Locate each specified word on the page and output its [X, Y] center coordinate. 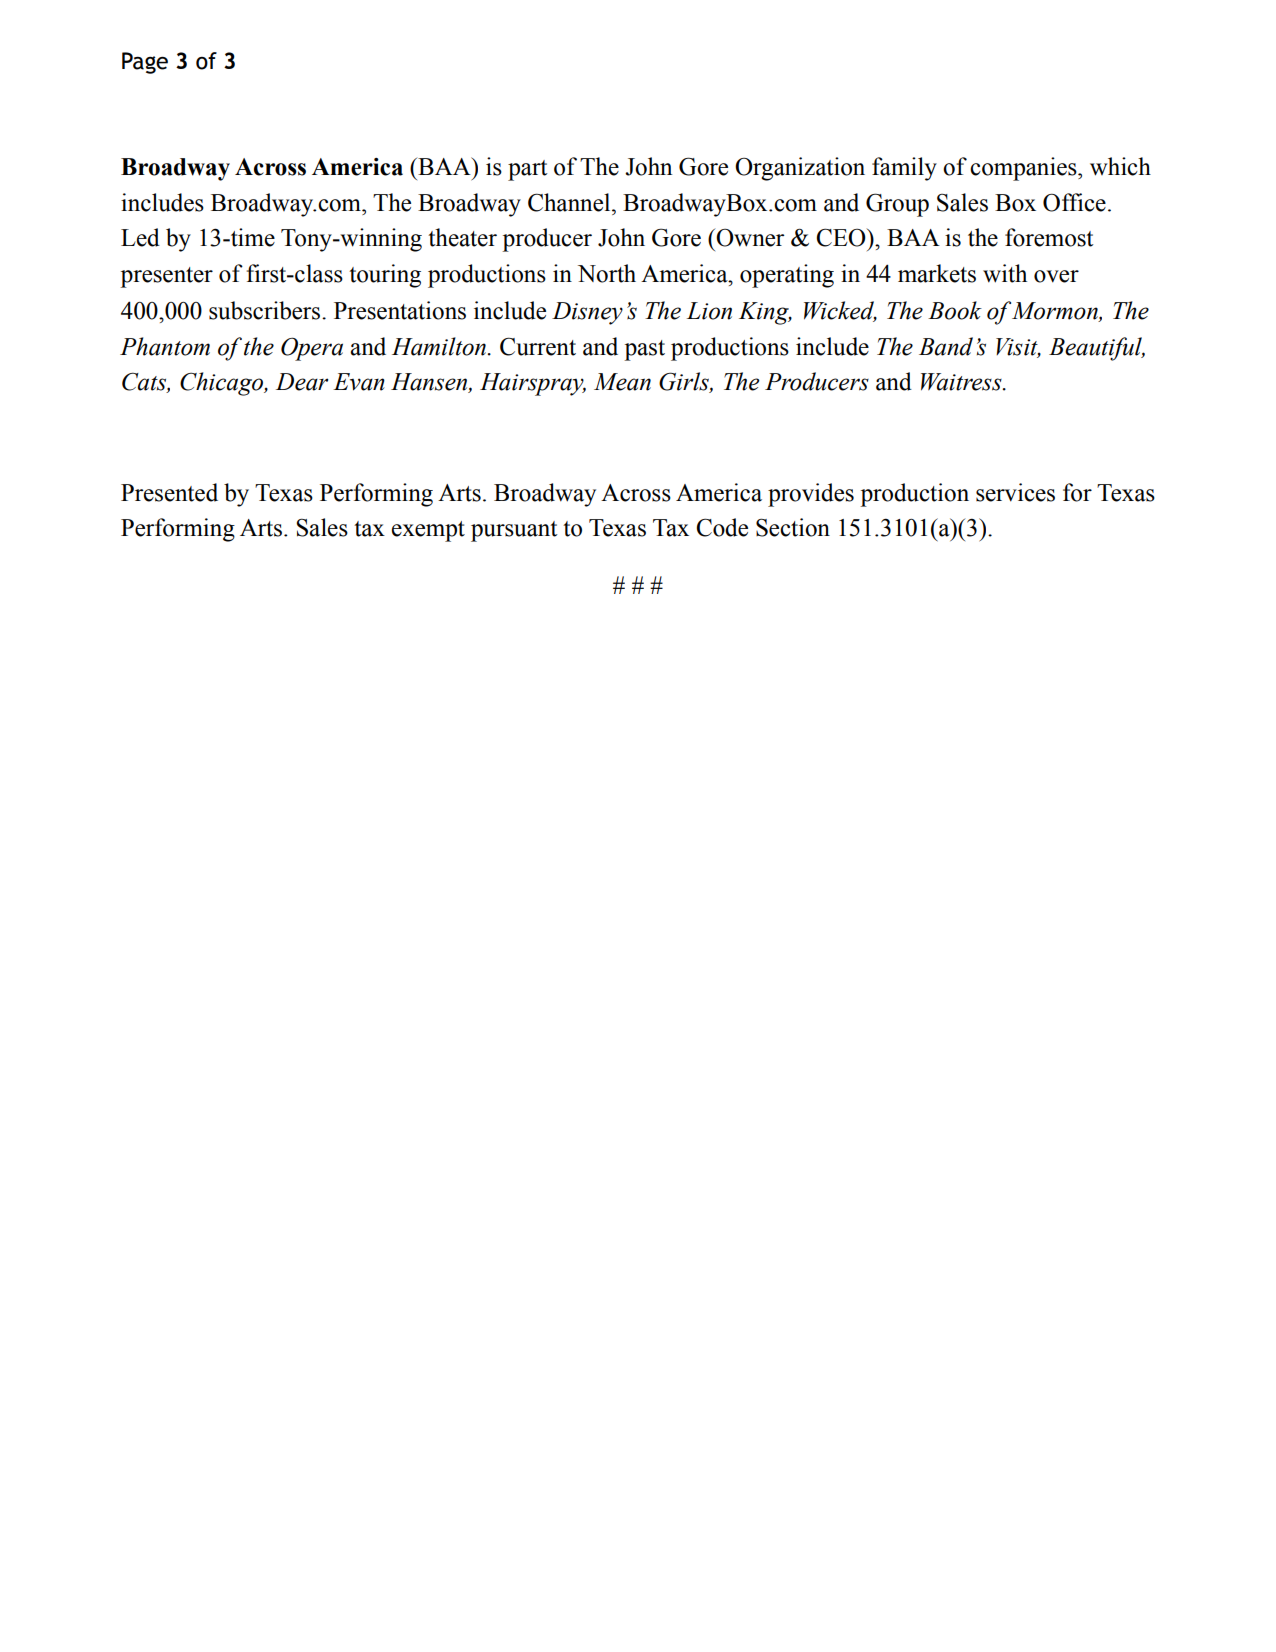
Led [140, 237]
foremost [1049, 237]
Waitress [962, 382]
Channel [570, 202]
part [528, 170]
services [1015, 492]
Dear [302, 382]
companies [1024, 169]
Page [145, 63]
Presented [169, 492]
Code [722, 527]
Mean [622, 382]
